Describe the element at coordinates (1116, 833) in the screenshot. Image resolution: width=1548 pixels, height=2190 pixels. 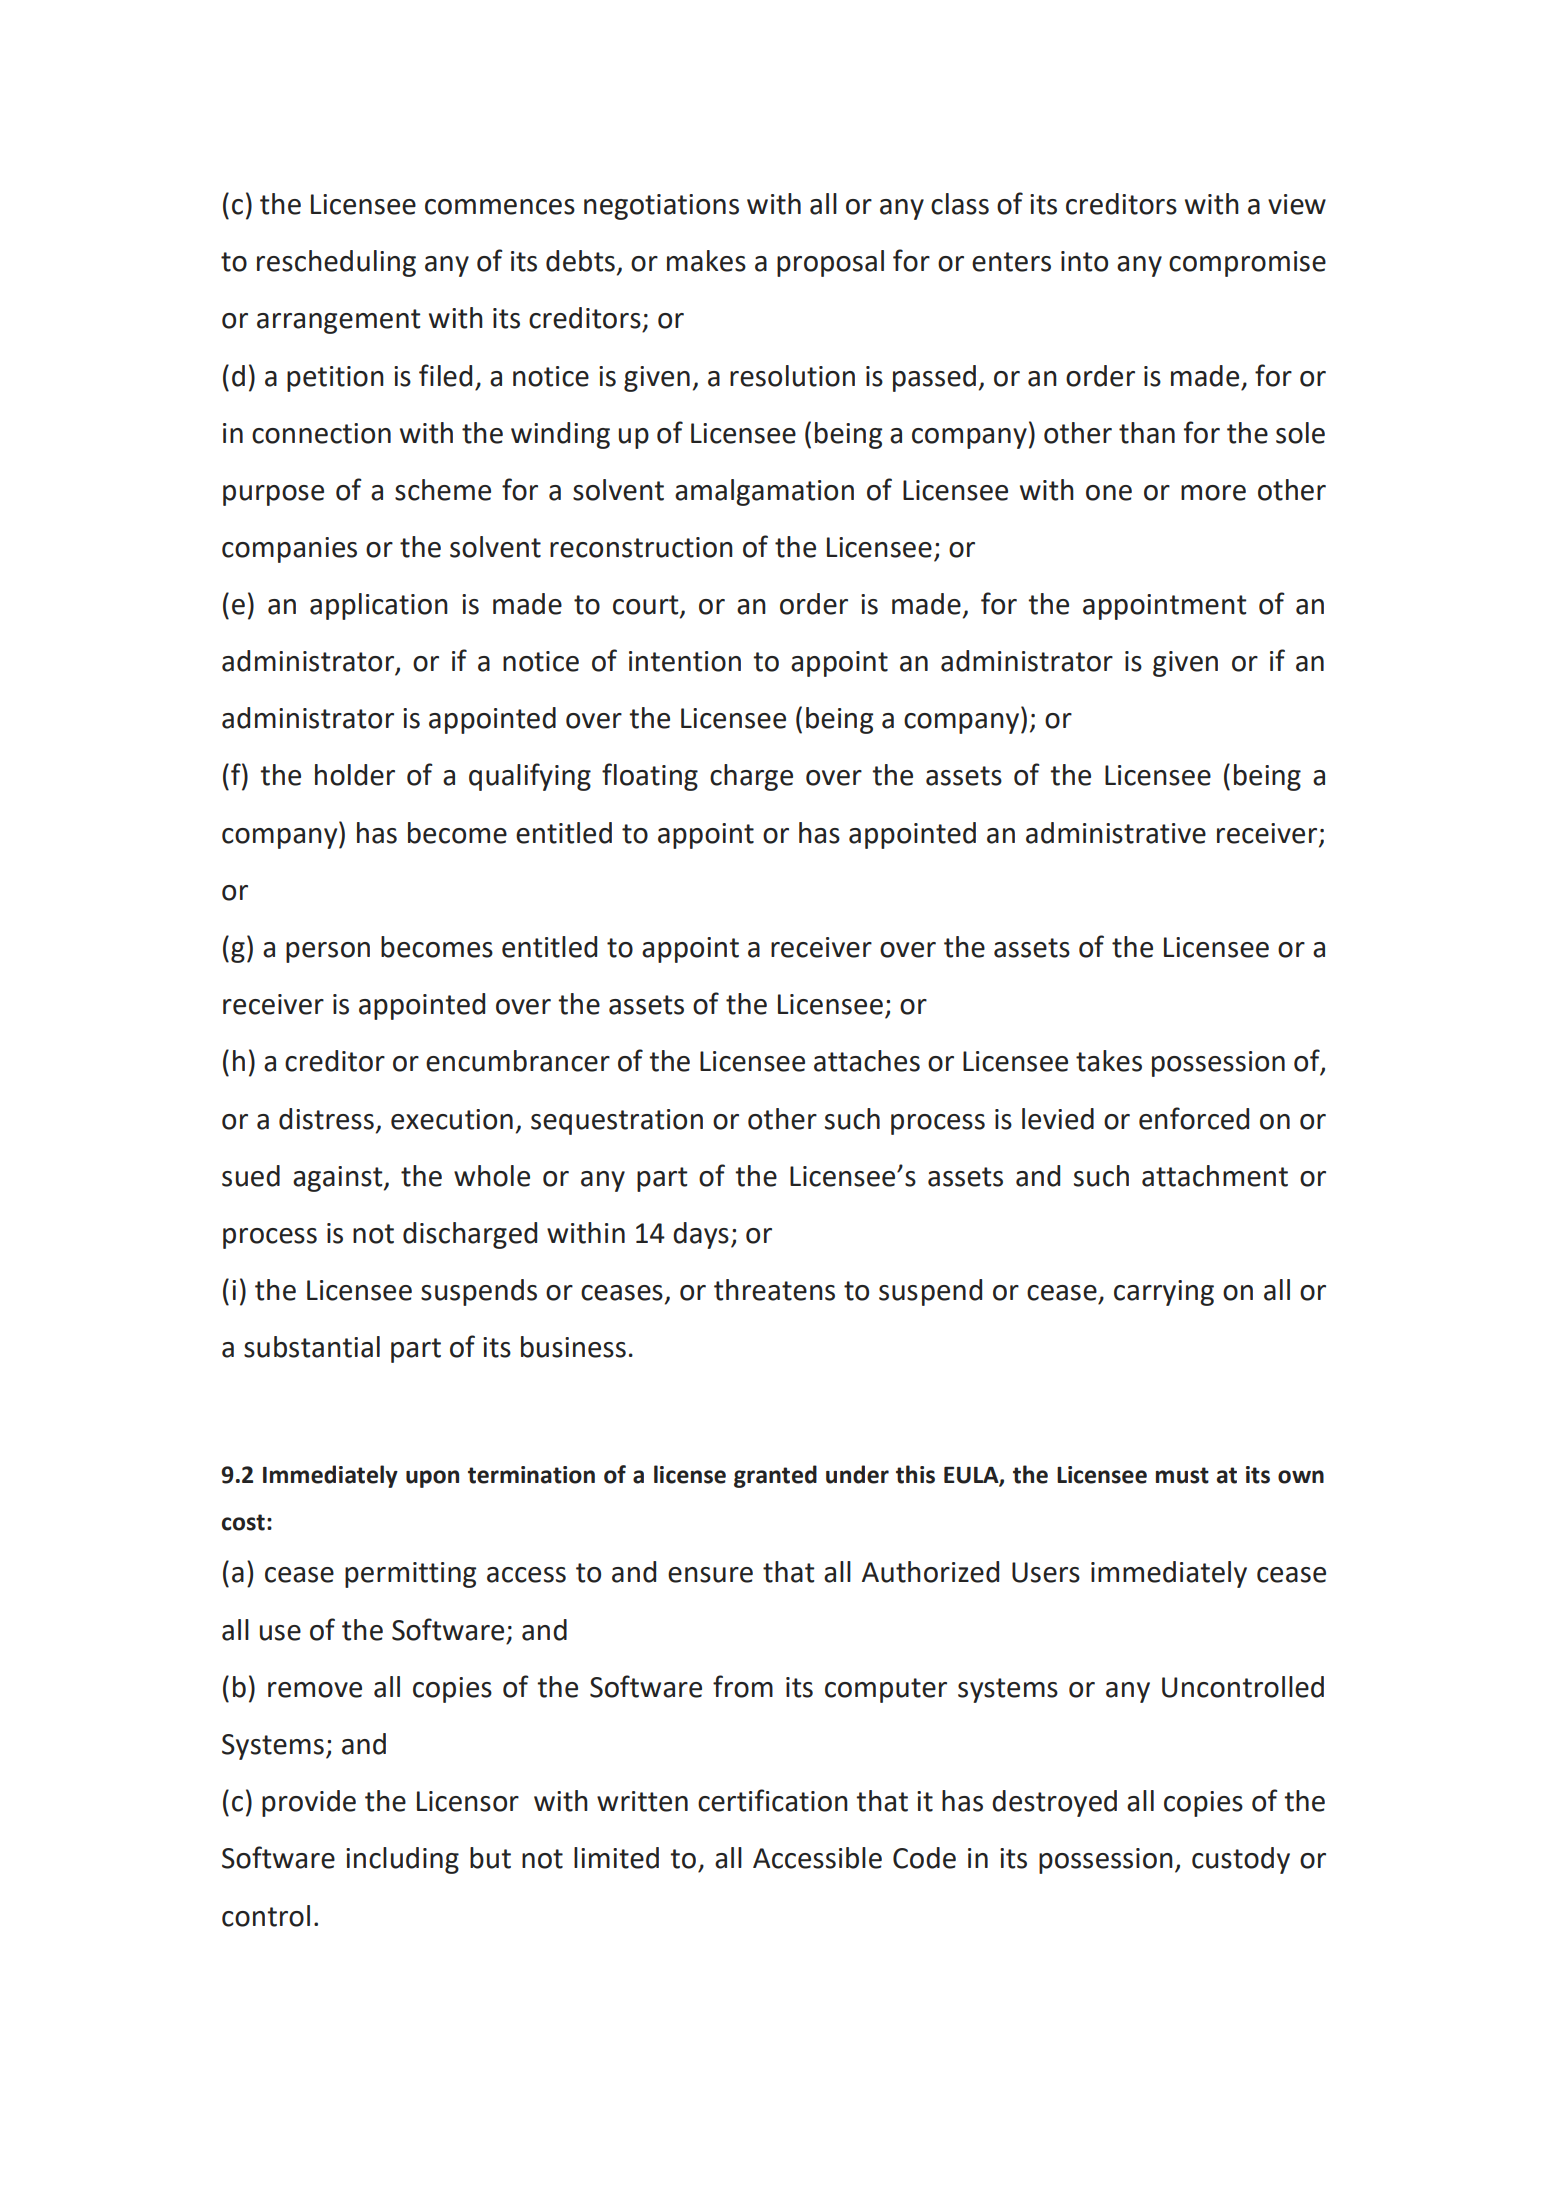
I see `administrative` at that location.
